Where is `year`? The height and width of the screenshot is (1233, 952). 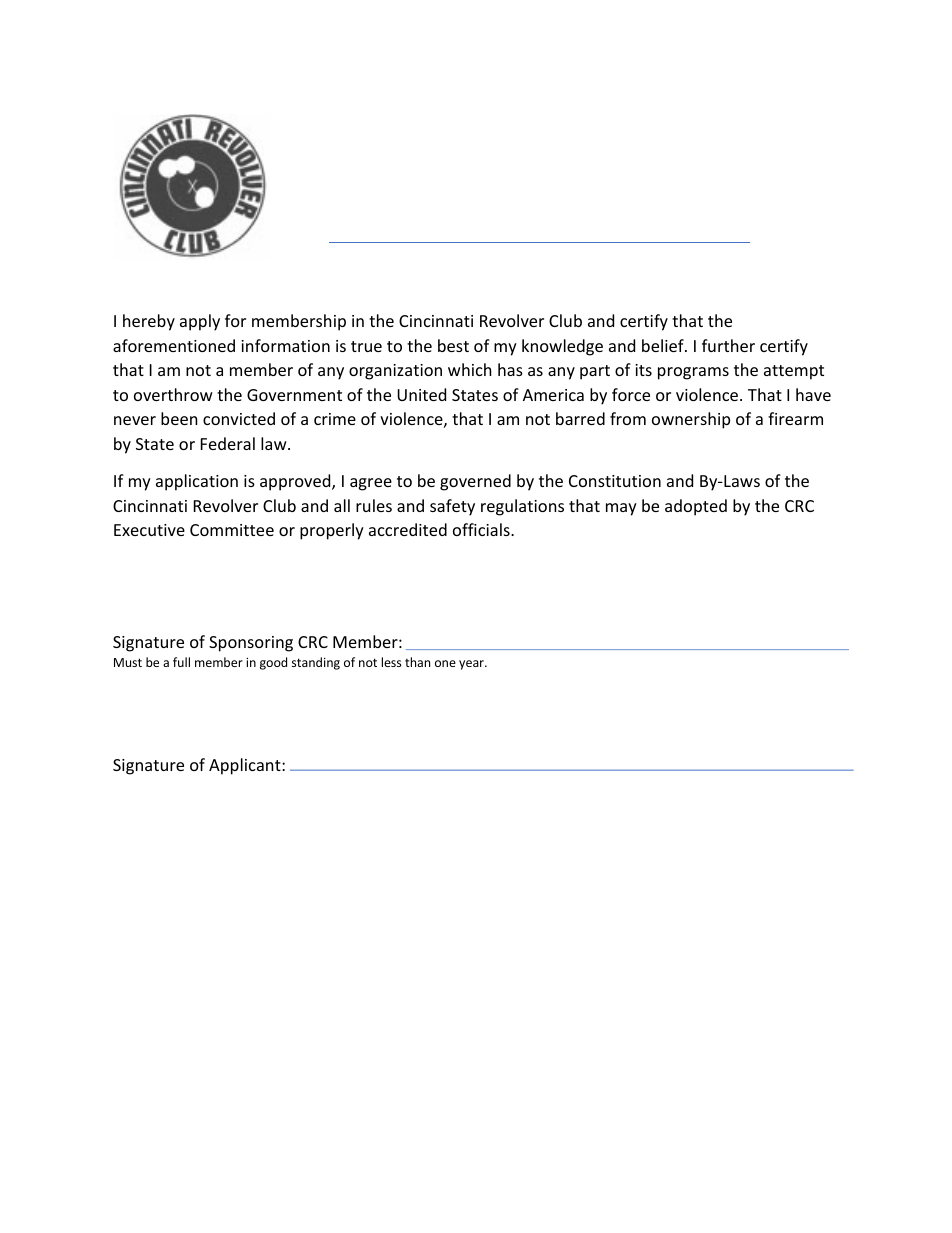 year is located at coordinates (472, 665).
